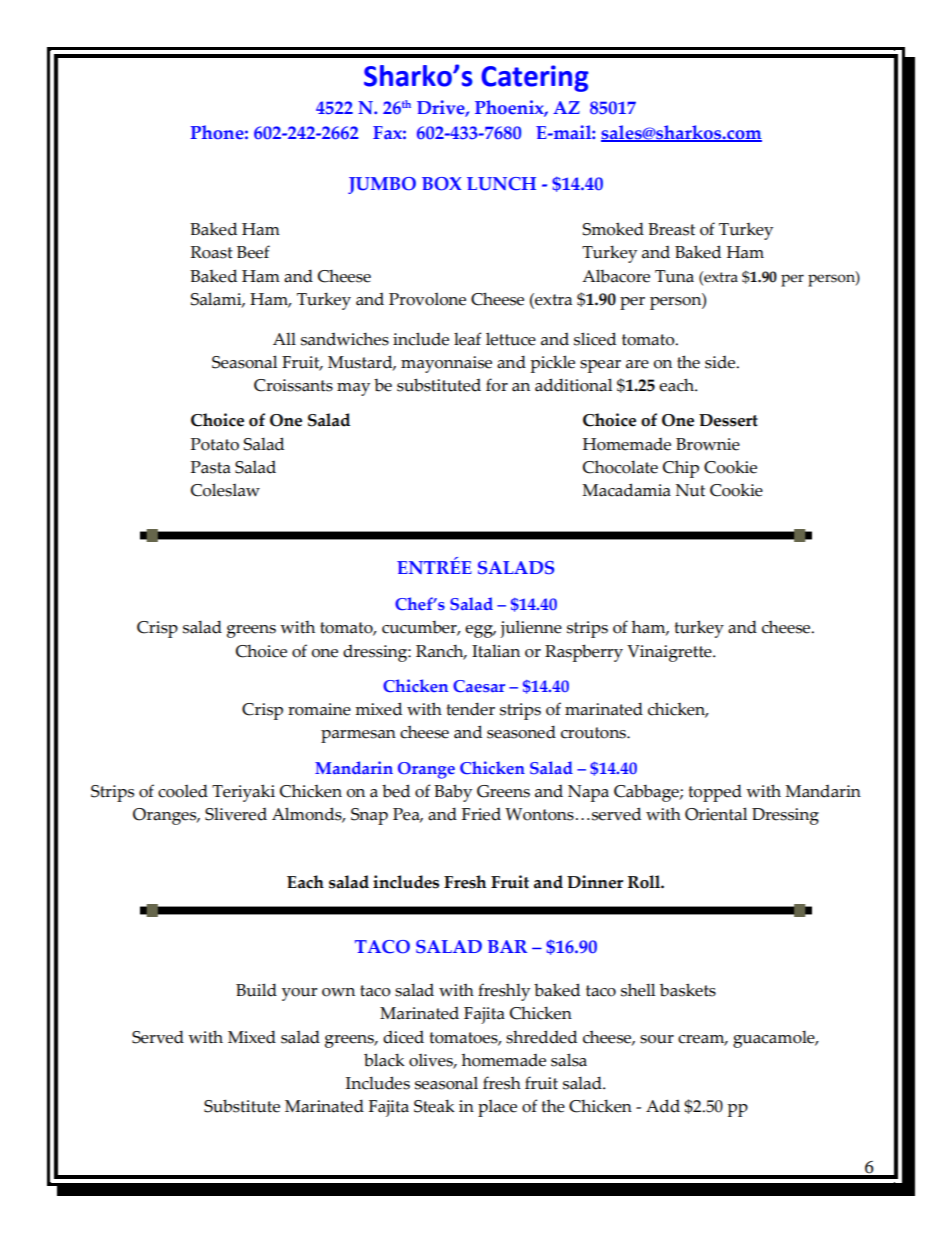 This screenshot has width=952, height=1233. I want to click on Steak, so click(434, 1106).
